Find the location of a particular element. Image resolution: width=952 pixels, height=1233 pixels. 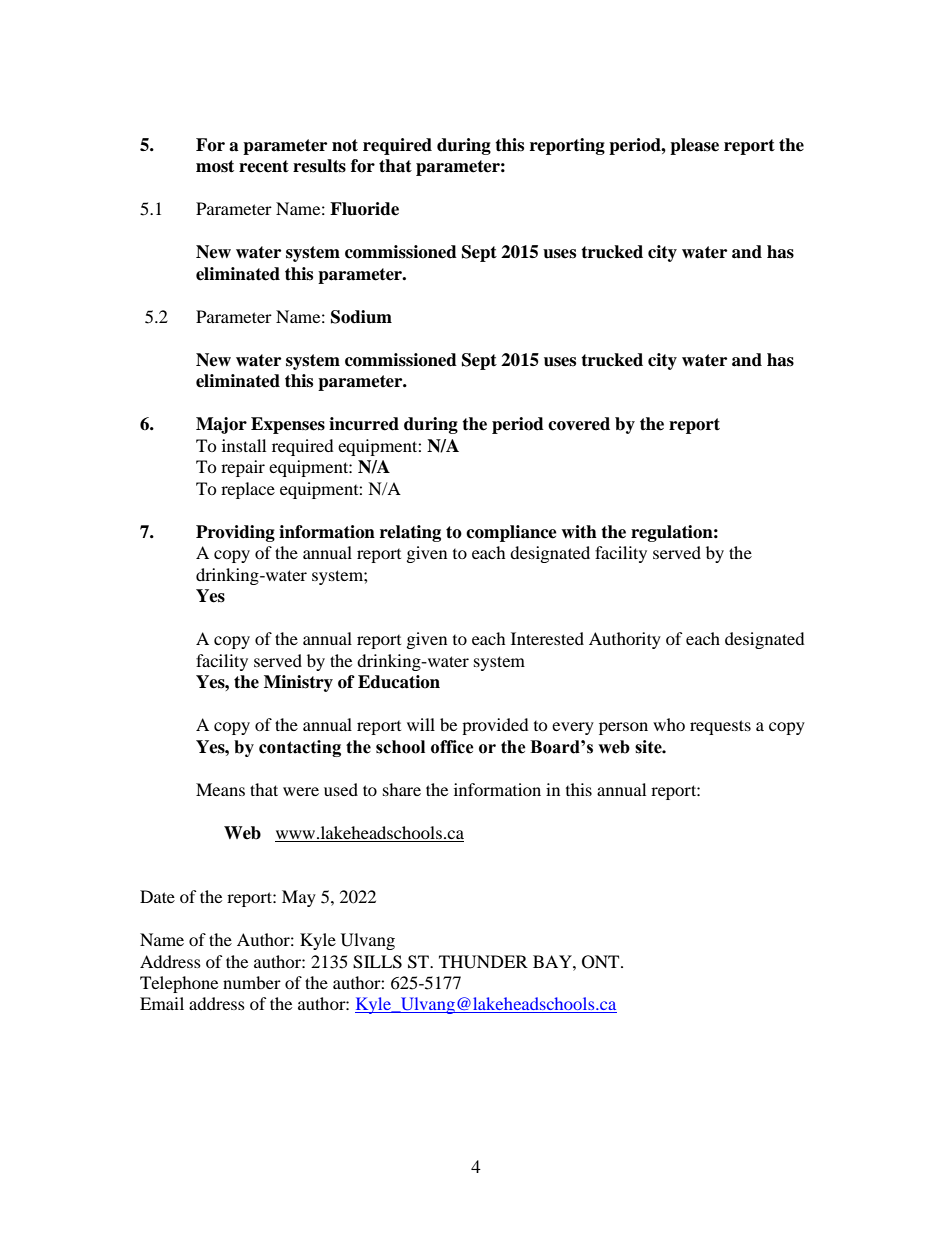

share is located at coordinates (402, 789).
